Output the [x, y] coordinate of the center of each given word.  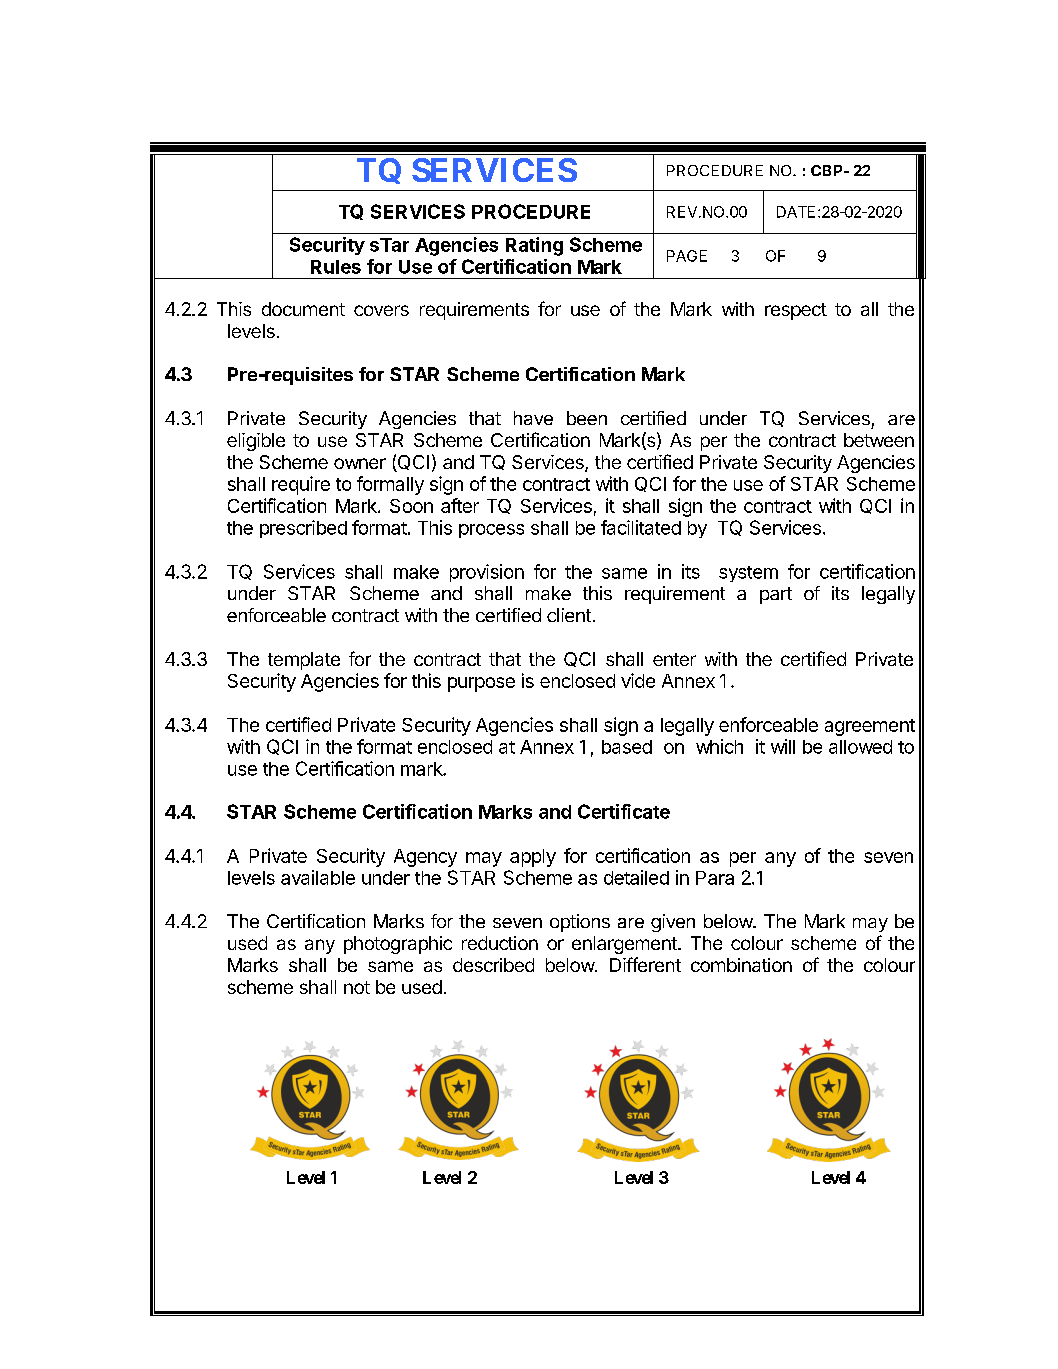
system [748, 574]
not [357, 987]
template [304, 661]
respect [796, 311]
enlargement [625, 945]
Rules [336, 267]
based [627, 747]
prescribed [303, 529]
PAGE [687, 256]
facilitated [641, 527]
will [783, 746]
